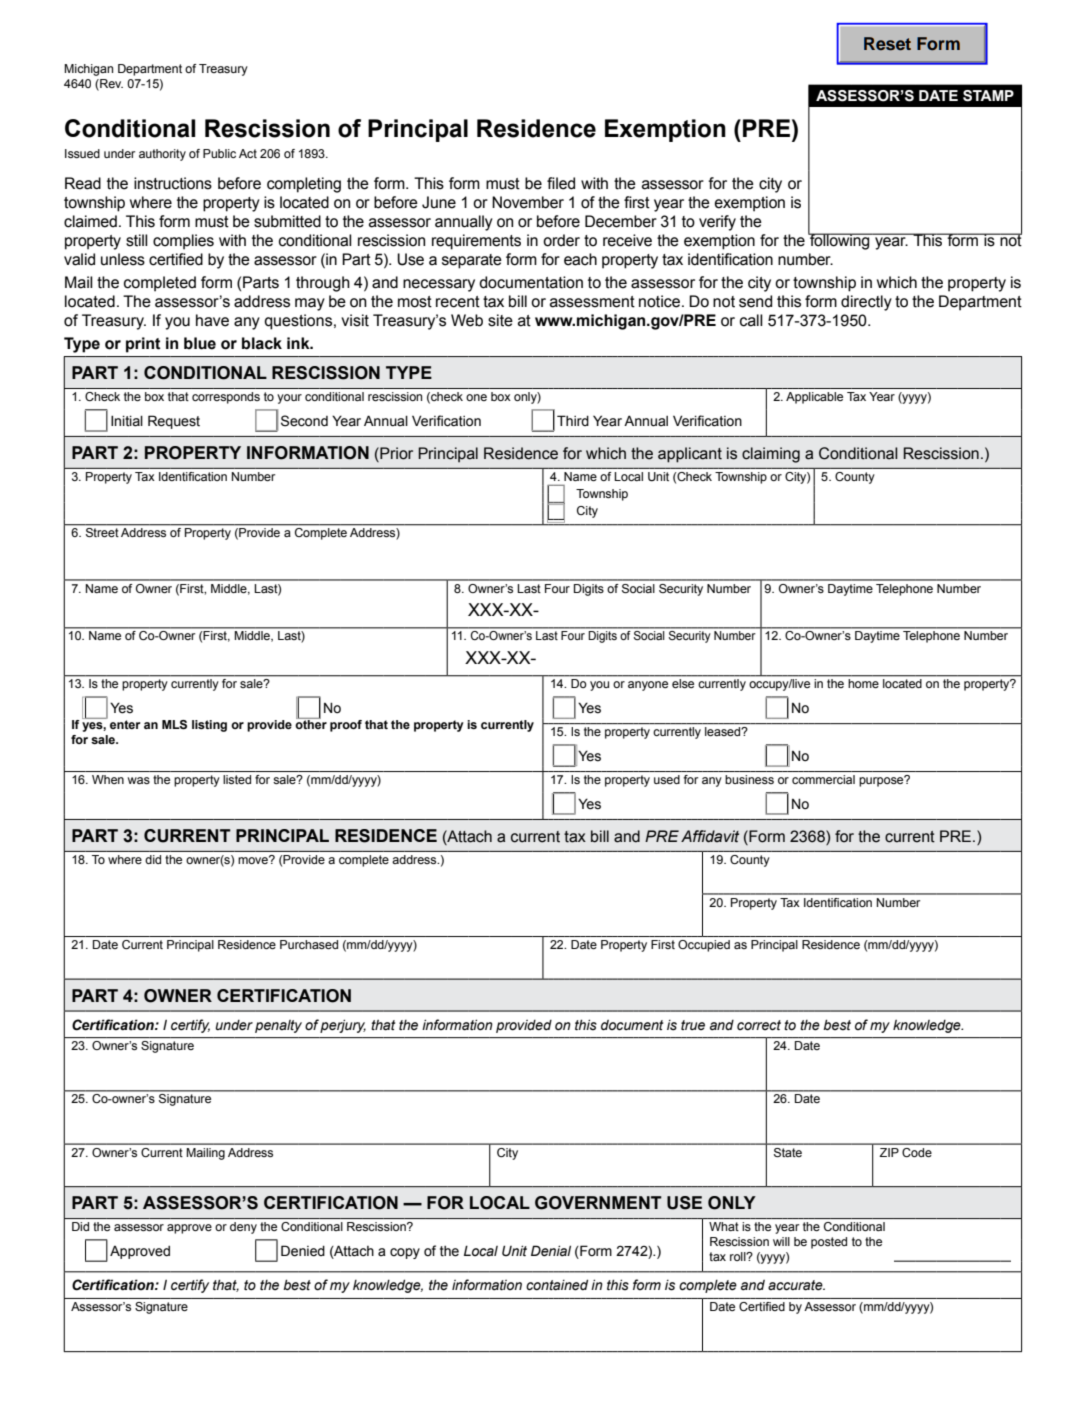 The image size is (1085, 1405). Describe the element at coordinates (174, 725) in the document. I see `MLS` at that location.
